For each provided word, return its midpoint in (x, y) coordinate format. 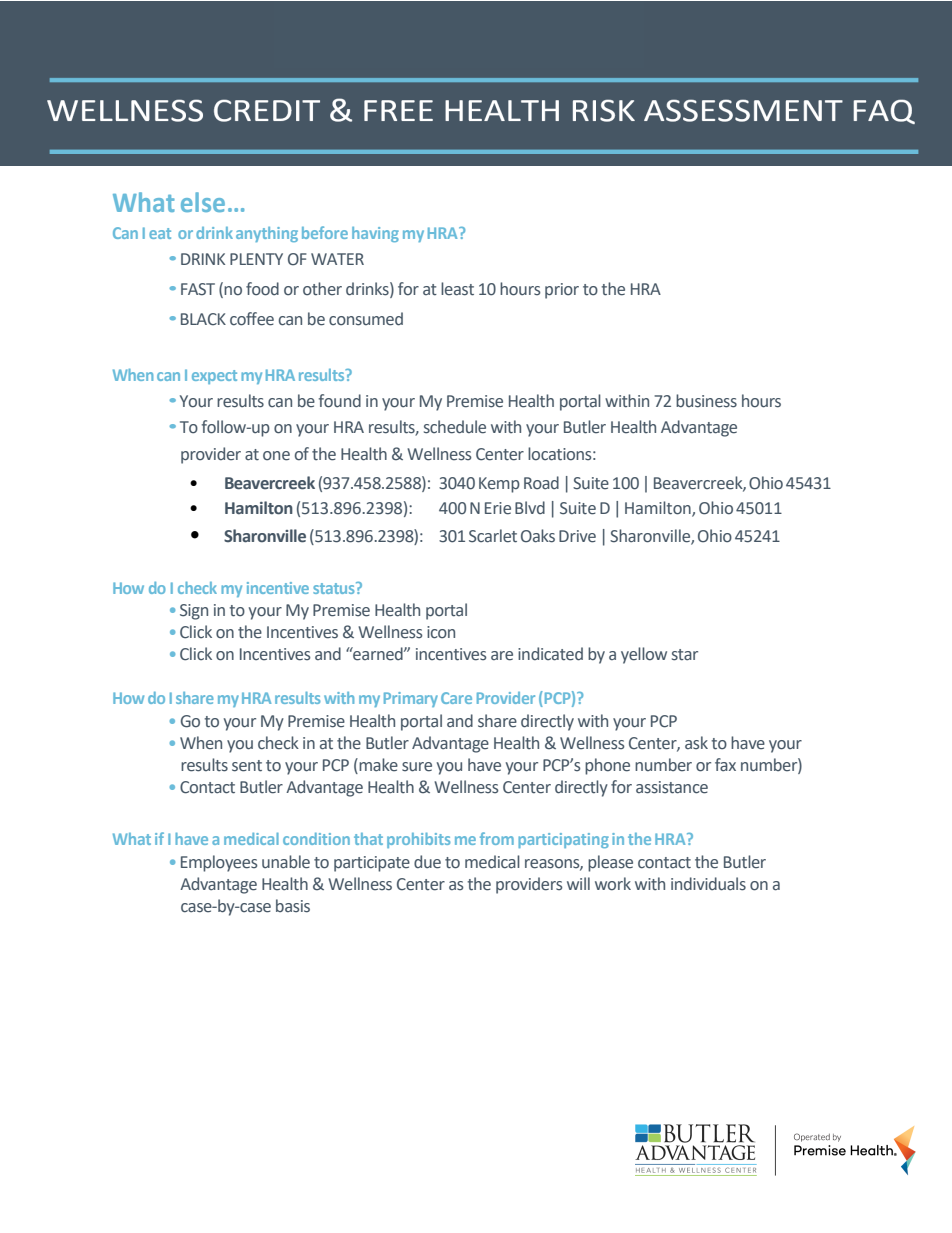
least (457, 289)
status (335, 588)
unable (286, 862)
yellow (644, 655)
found (340, 401)
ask (696, 742)
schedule (455, 427)
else (203, 202)
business (706, 401)
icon (441, 632)
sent (247, 766)
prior (562, 291)
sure (417, 767)
